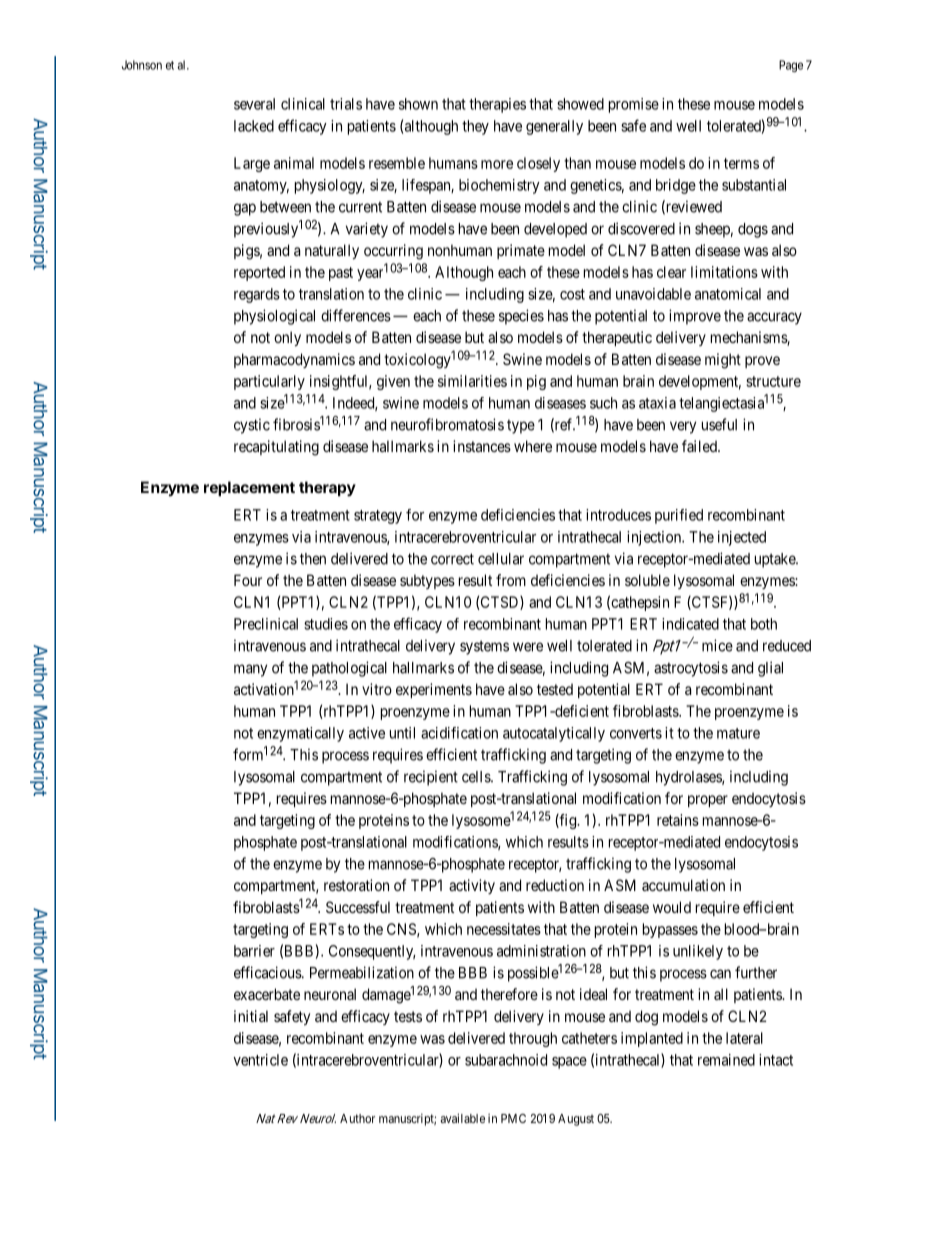 This image has width=952, height=1233. What do you see at coordinates (472, 381) in the image?
I see `similarities` at bounding box center [472, 381].
